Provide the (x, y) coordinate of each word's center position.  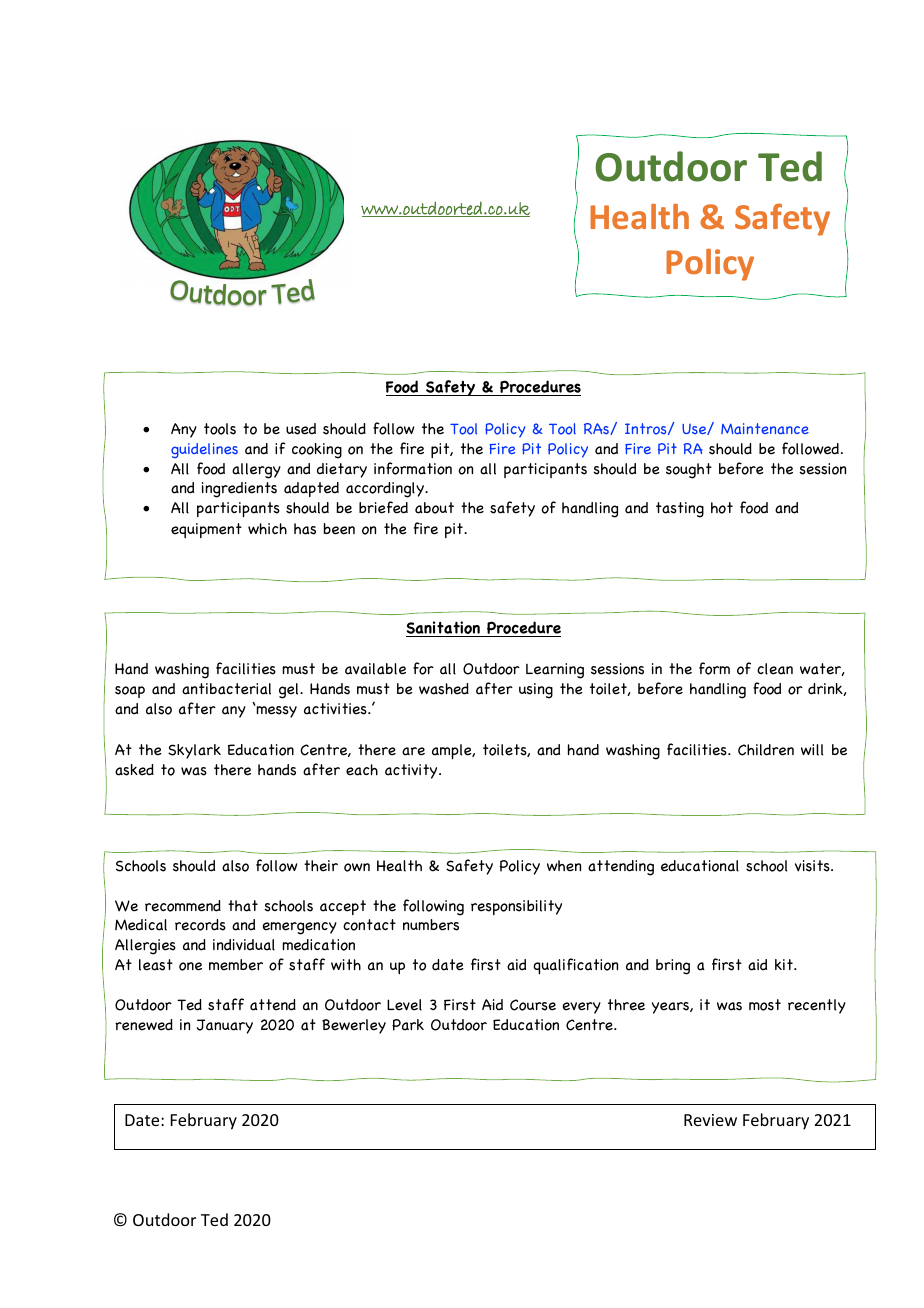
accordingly (386, 490)
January (225, 1026)
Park (408, 1025)
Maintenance (765, 428)
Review (710, 1120)
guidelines (204, 450)
